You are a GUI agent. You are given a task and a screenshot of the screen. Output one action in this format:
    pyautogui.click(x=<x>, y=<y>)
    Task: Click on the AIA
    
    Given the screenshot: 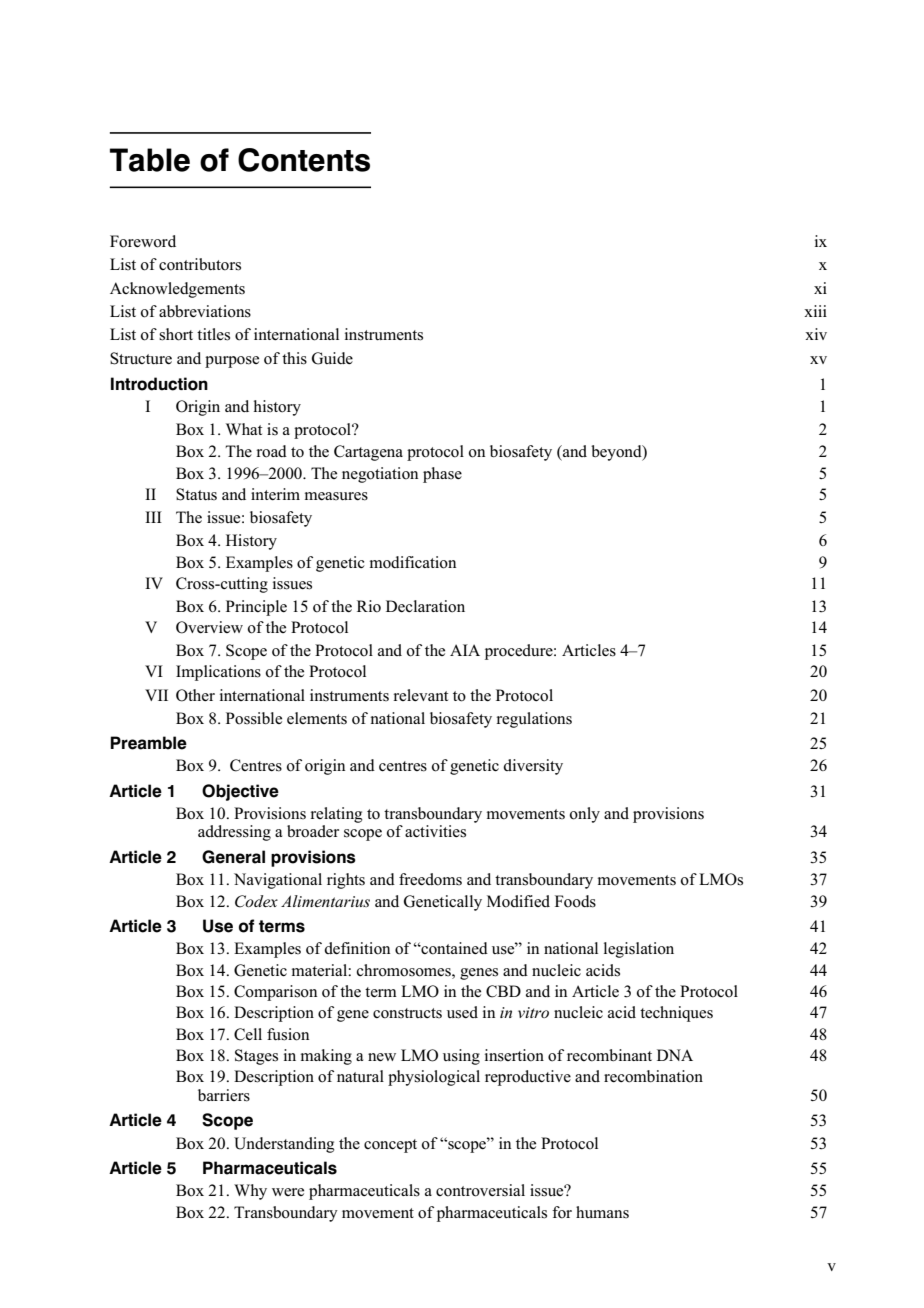 What is the action you would take?
    pyautogui.click(x=465, y=650)
